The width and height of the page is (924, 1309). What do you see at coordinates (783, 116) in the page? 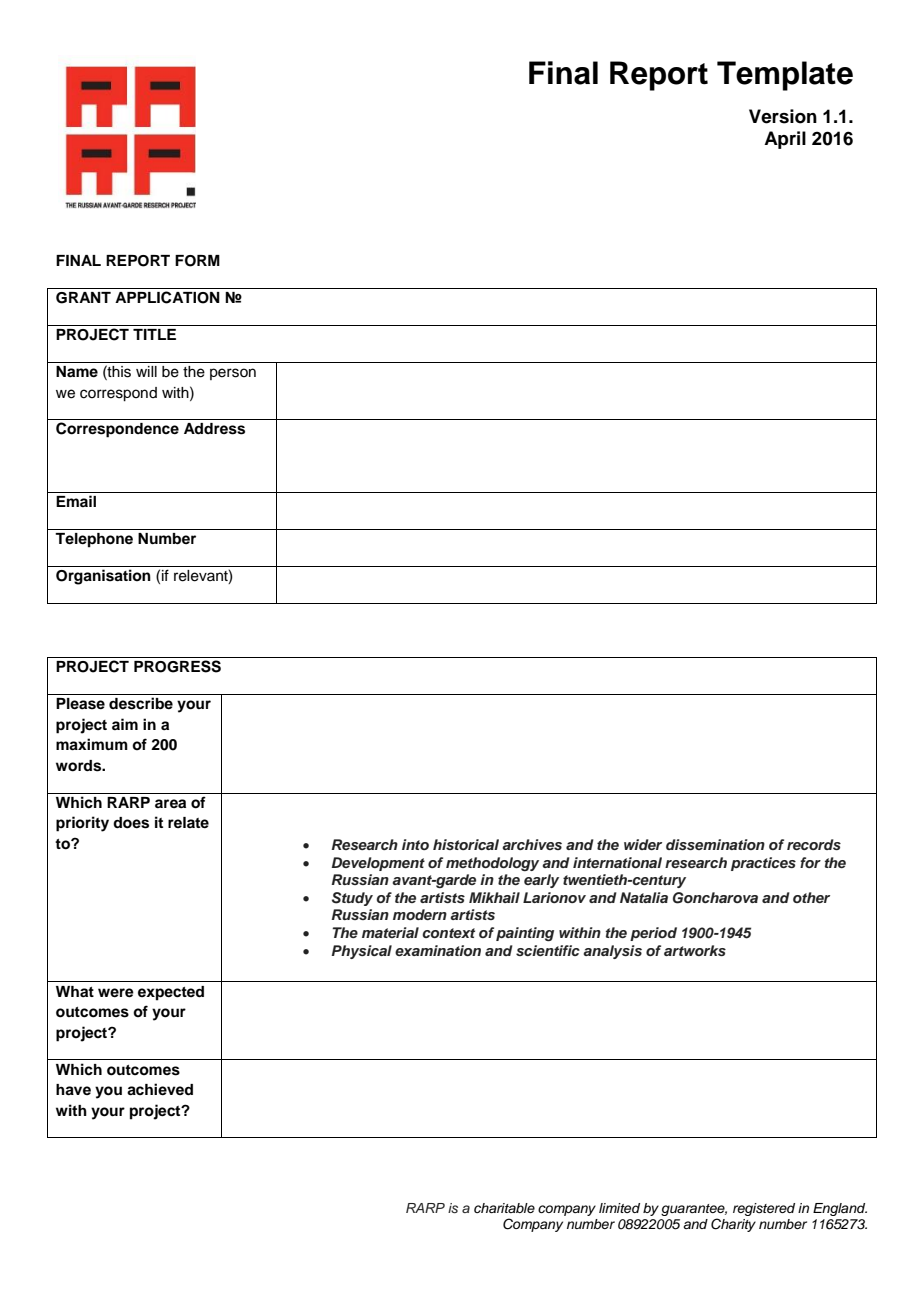
I see `Version` at bounding box center [783, 116].
